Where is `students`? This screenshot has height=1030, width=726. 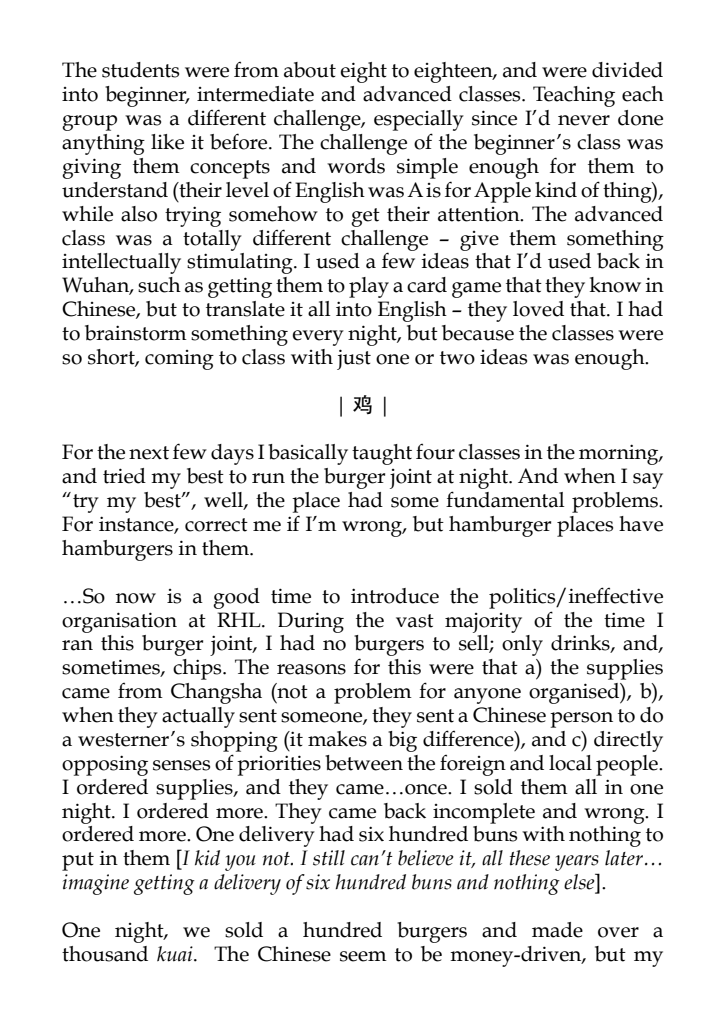 students is located at coordinates (140, 70).
